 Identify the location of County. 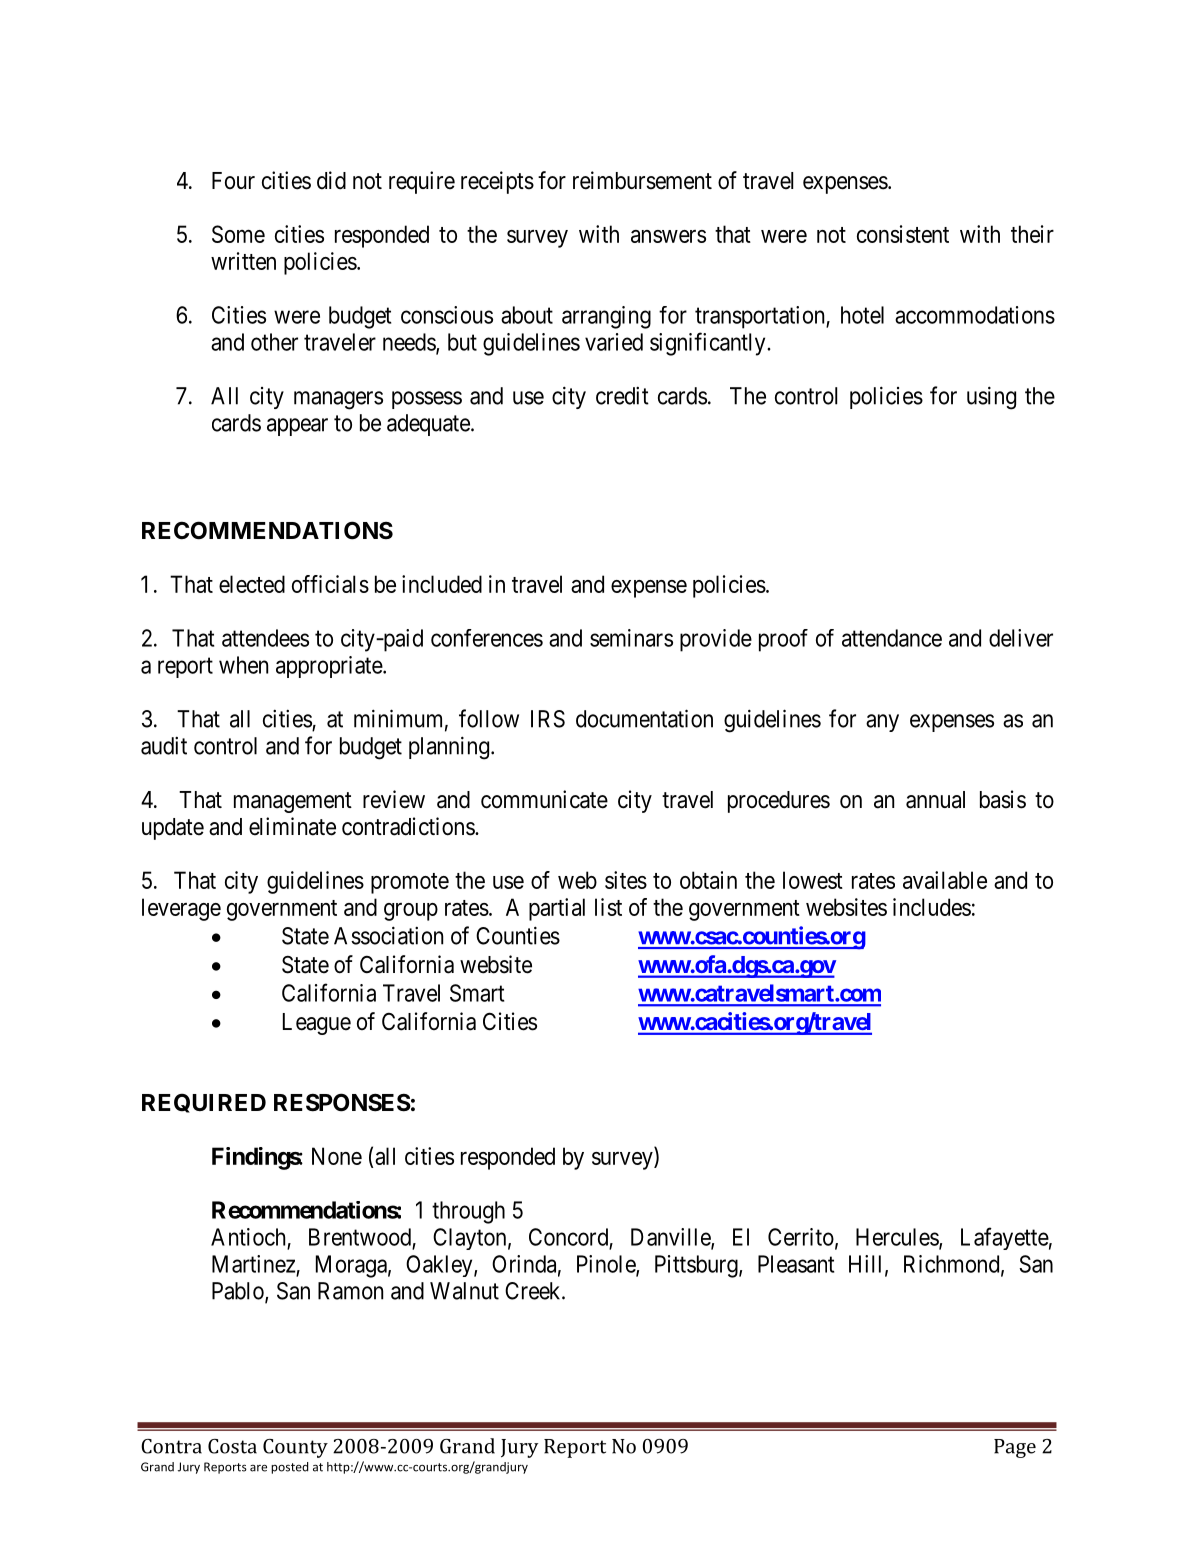
(295, 1448).
